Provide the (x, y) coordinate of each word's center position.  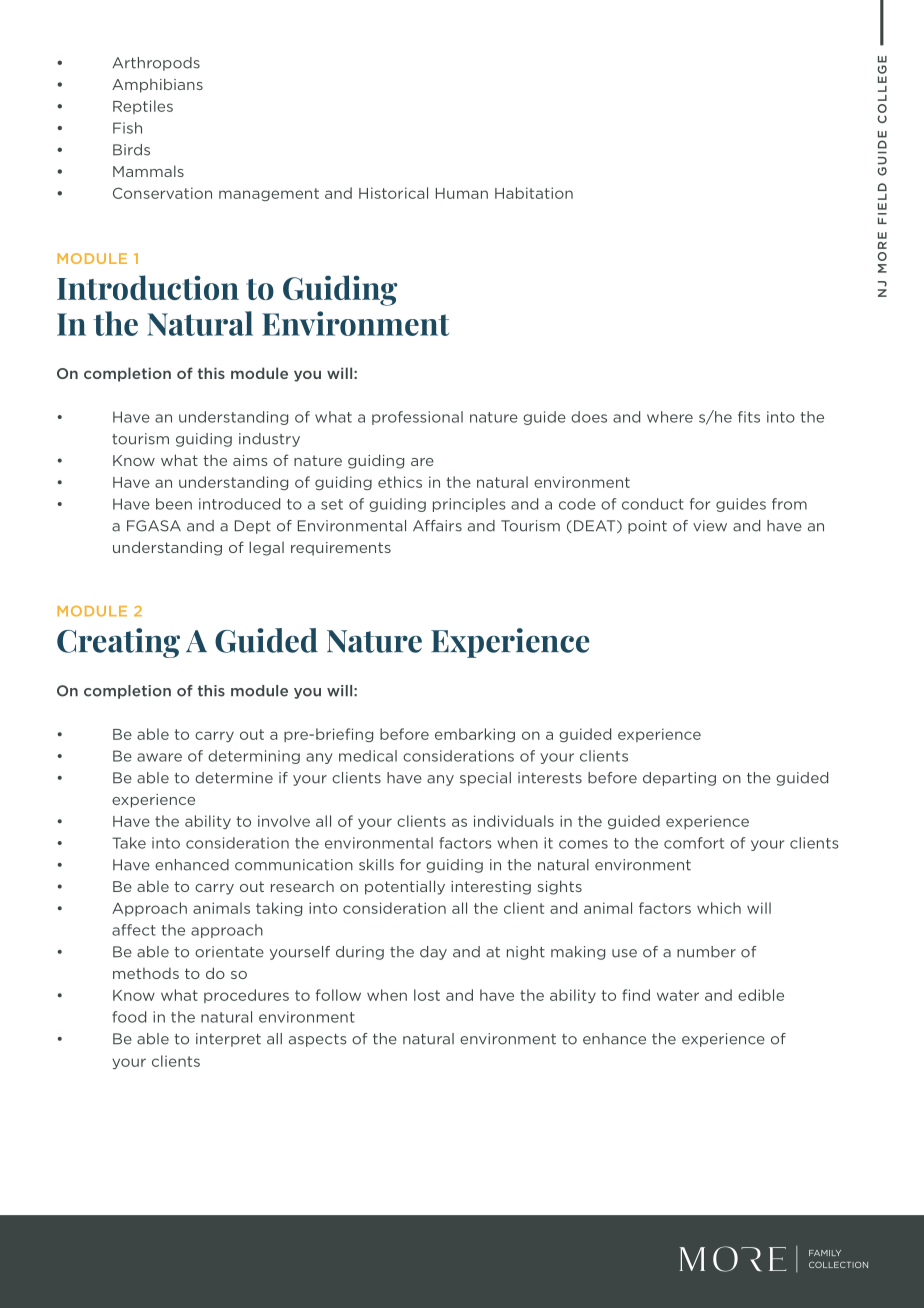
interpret (228, 1040)
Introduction (148, 287)
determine (234, 778)
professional (417, 418)
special (485, 779)
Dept (253, 527)
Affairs (437, 526)
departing (679, 779)
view (710, 526)
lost (427, 995)
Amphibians (157, 85)
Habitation (534, 193)
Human (462, 193)
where (670, 417)
